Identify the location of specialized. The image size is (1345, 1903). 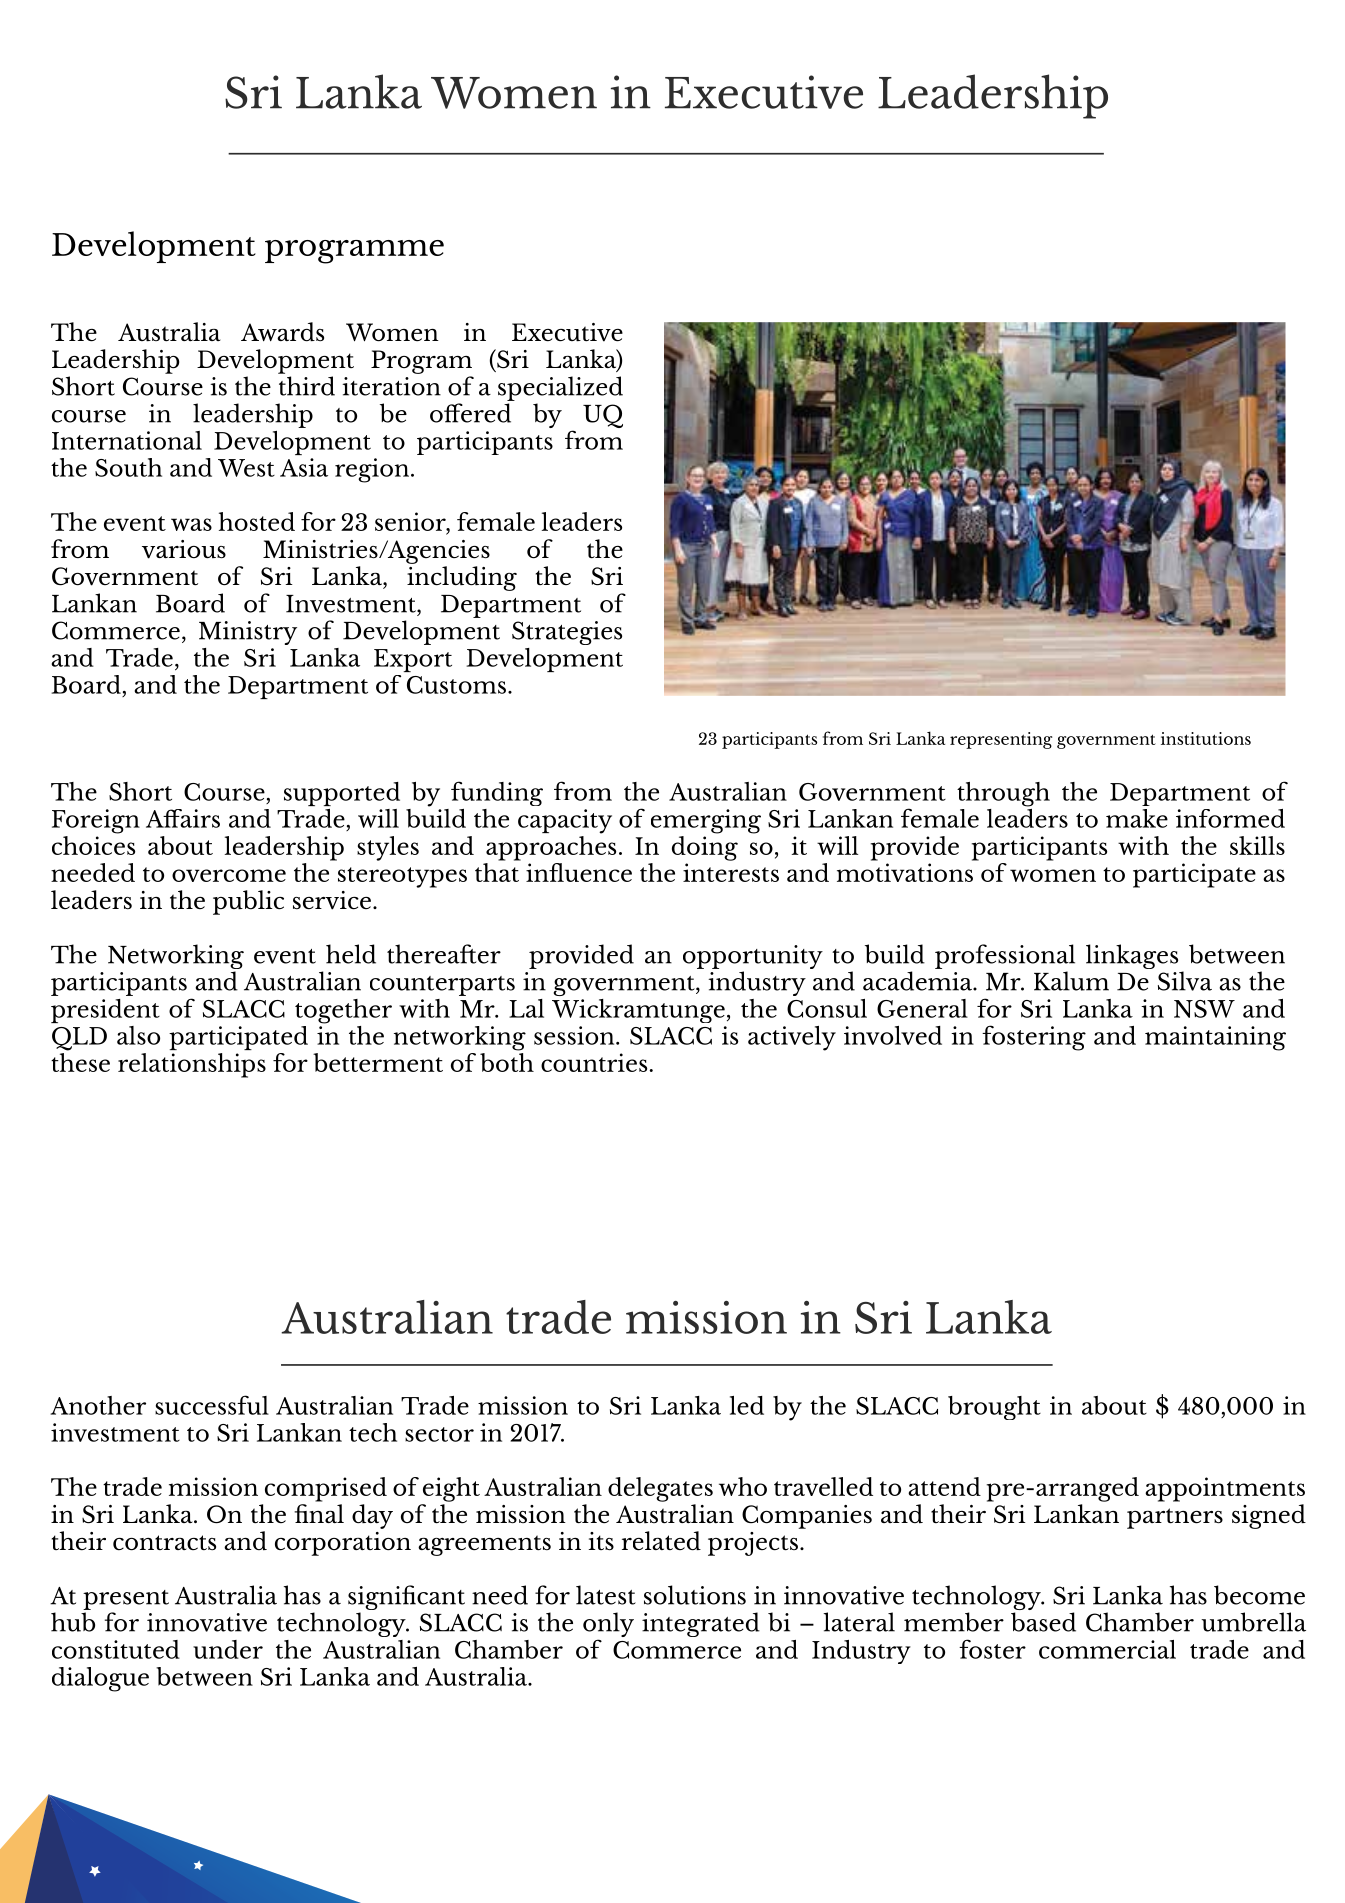
(560, 388).
